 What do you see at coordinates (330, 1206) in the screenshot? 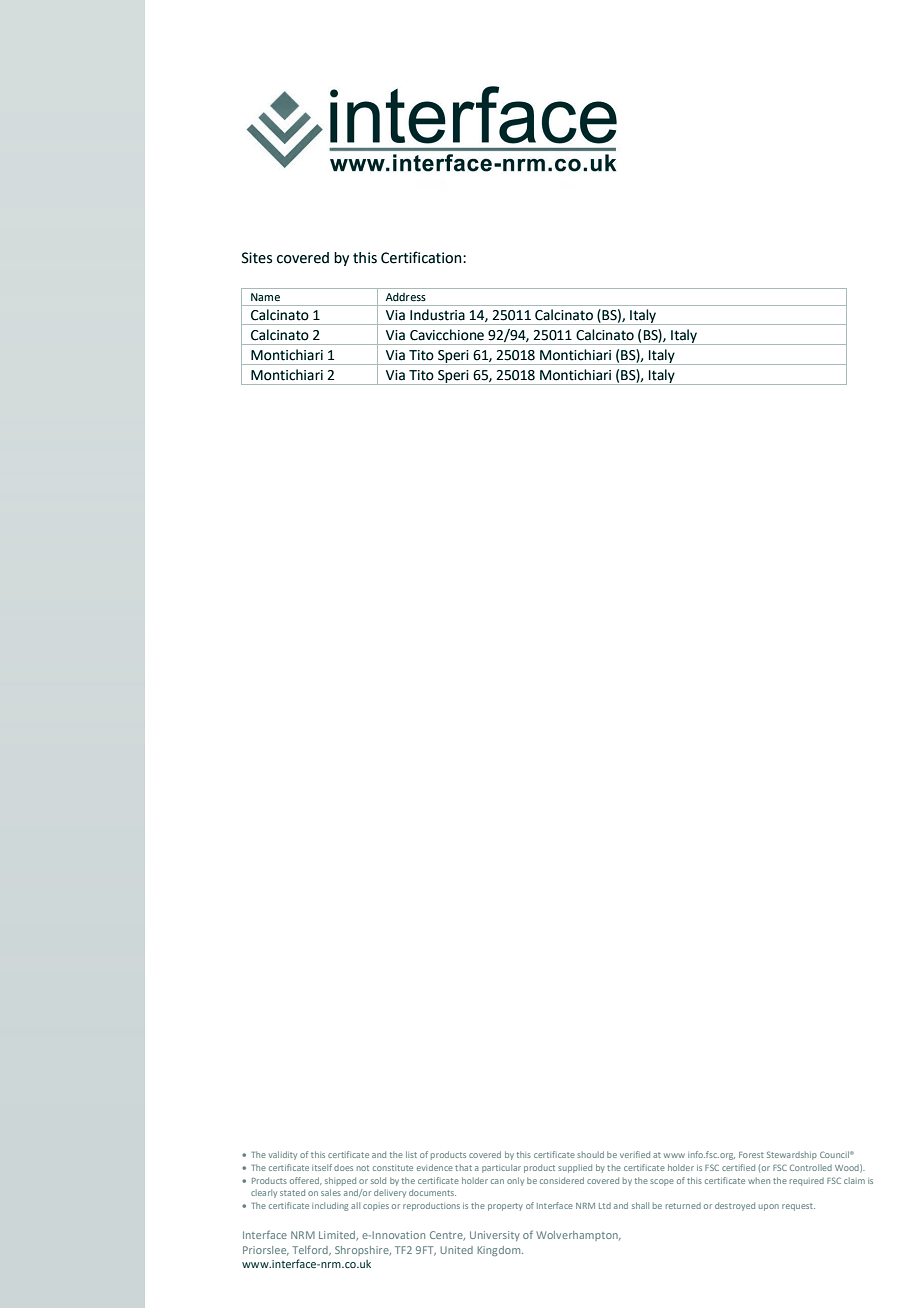
I see `including` at bounding box center [330, 1206].
